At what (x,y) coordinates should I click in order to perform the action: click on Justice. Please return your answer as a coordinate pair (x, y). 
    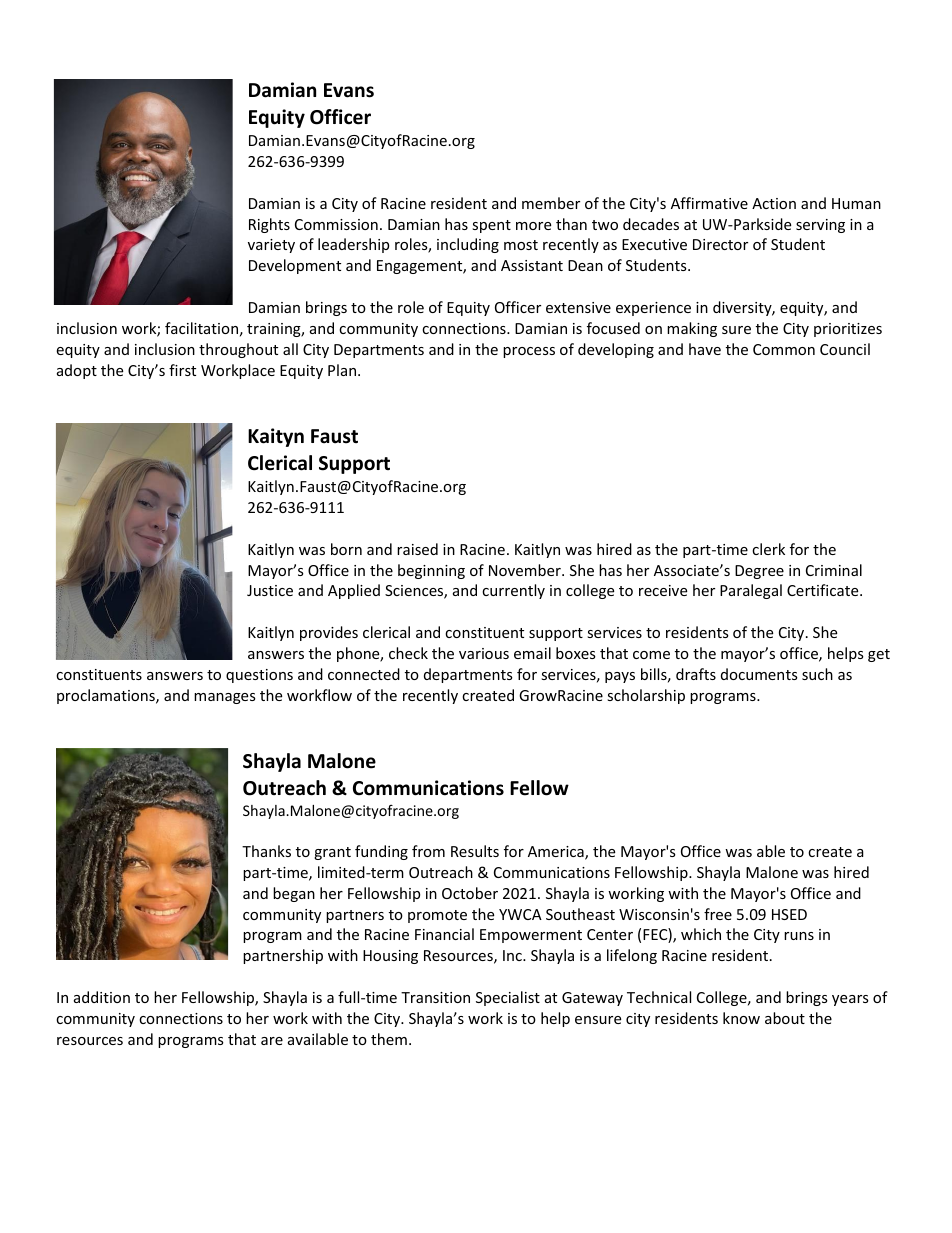
    Looking at the image, I should click on (270, 590).
